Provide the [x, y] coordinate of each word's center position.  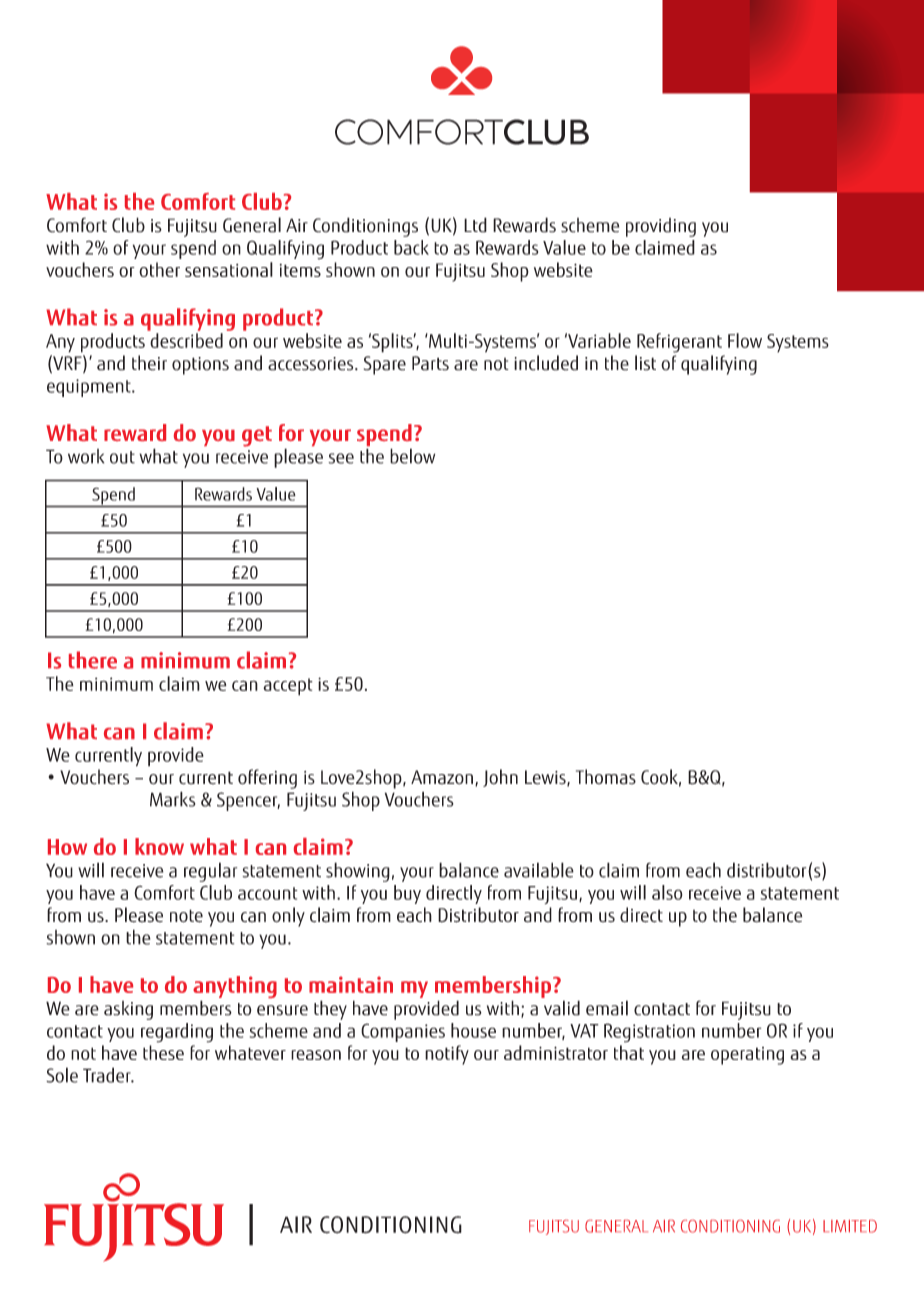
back [411, 247]
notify [447, 1055]
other [159, 269]
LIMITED [850, 1226]
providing [661, 227]
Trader [108, 1075]
